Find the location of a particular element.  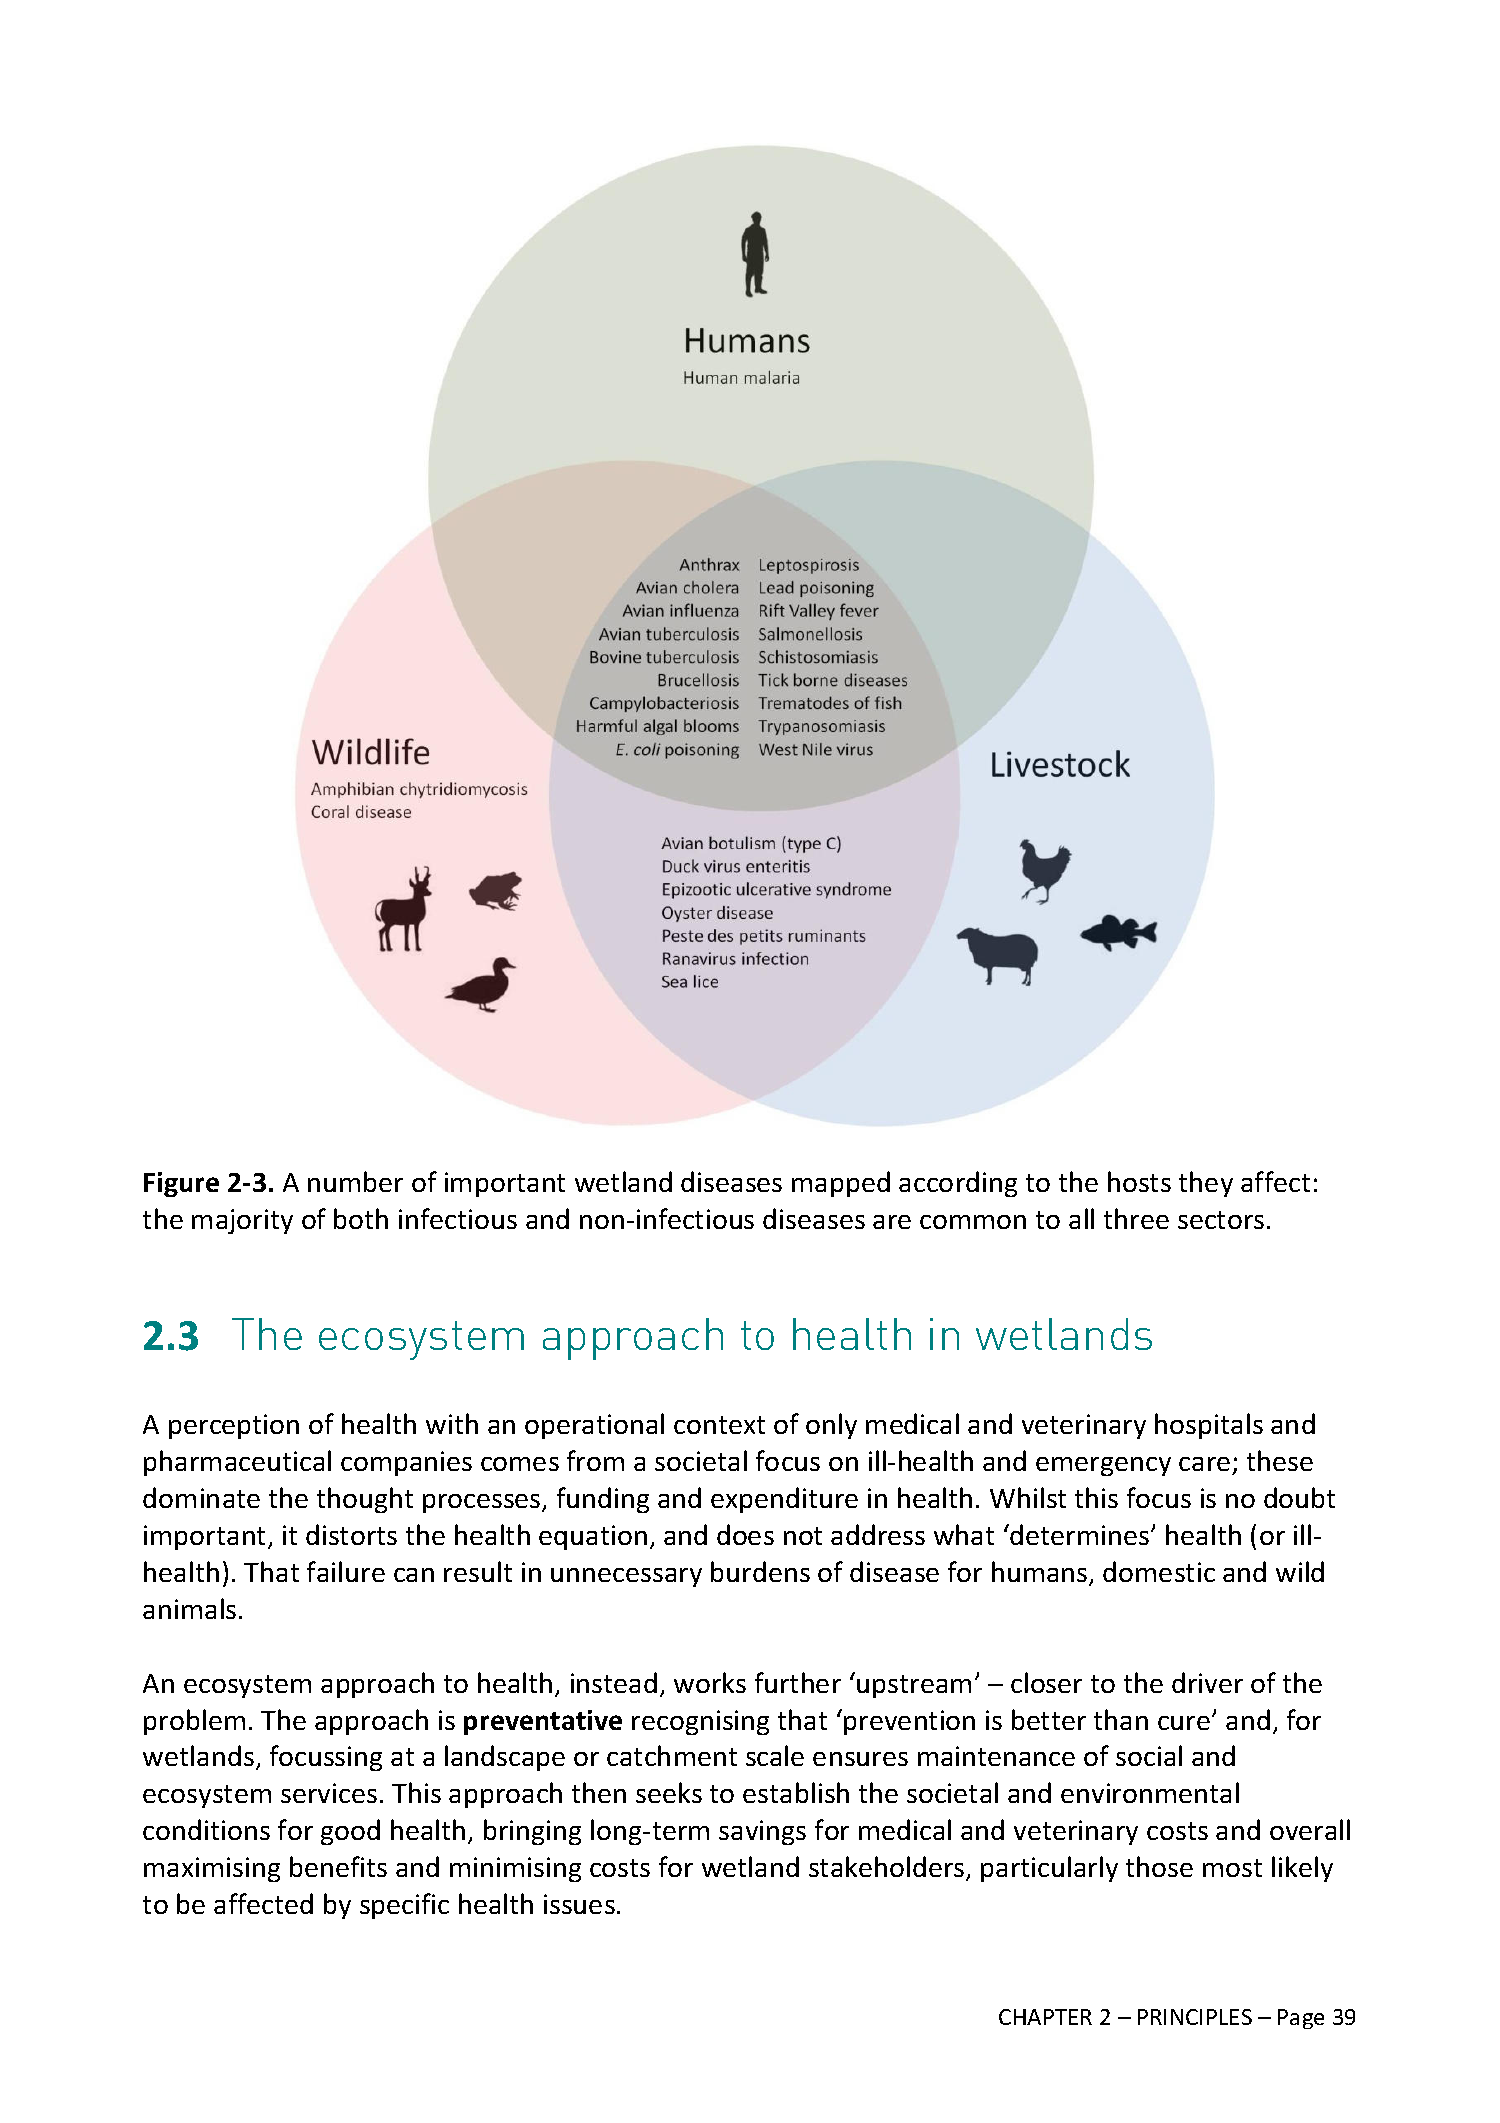

PRINCIPLES is located at coordinates (1195, 2017).
